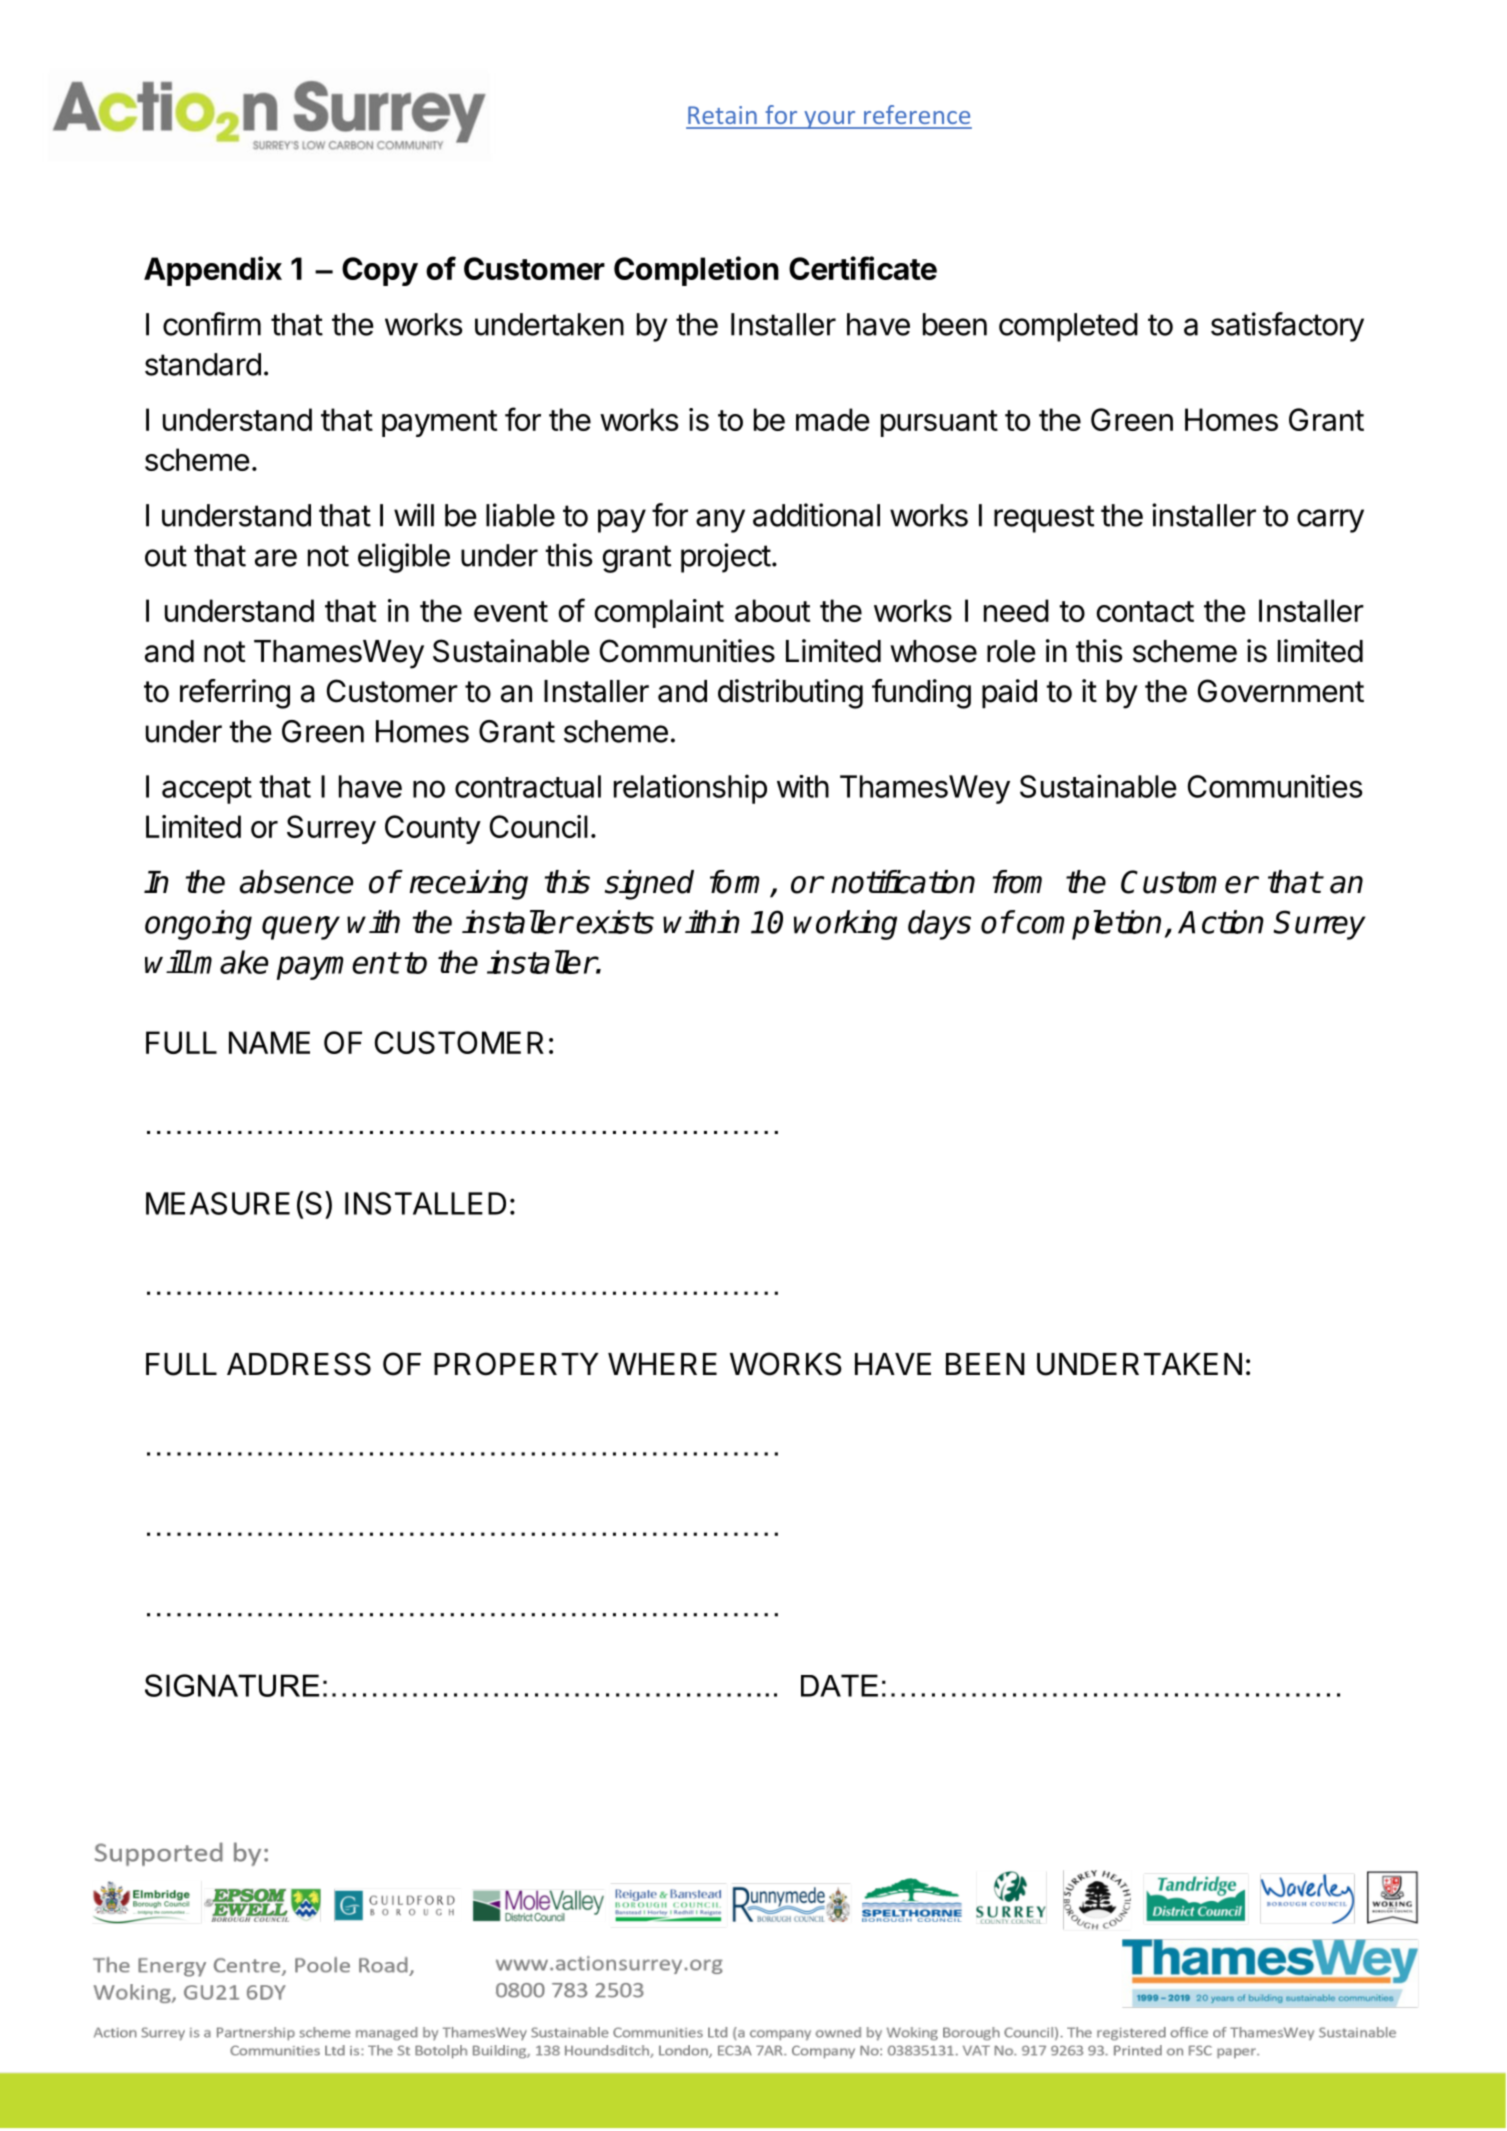 This document has width=1507, height=2131. What do you see at coordinates (1145, 611) in the document?
I see `contact` at bounding box center [1145, 611].
